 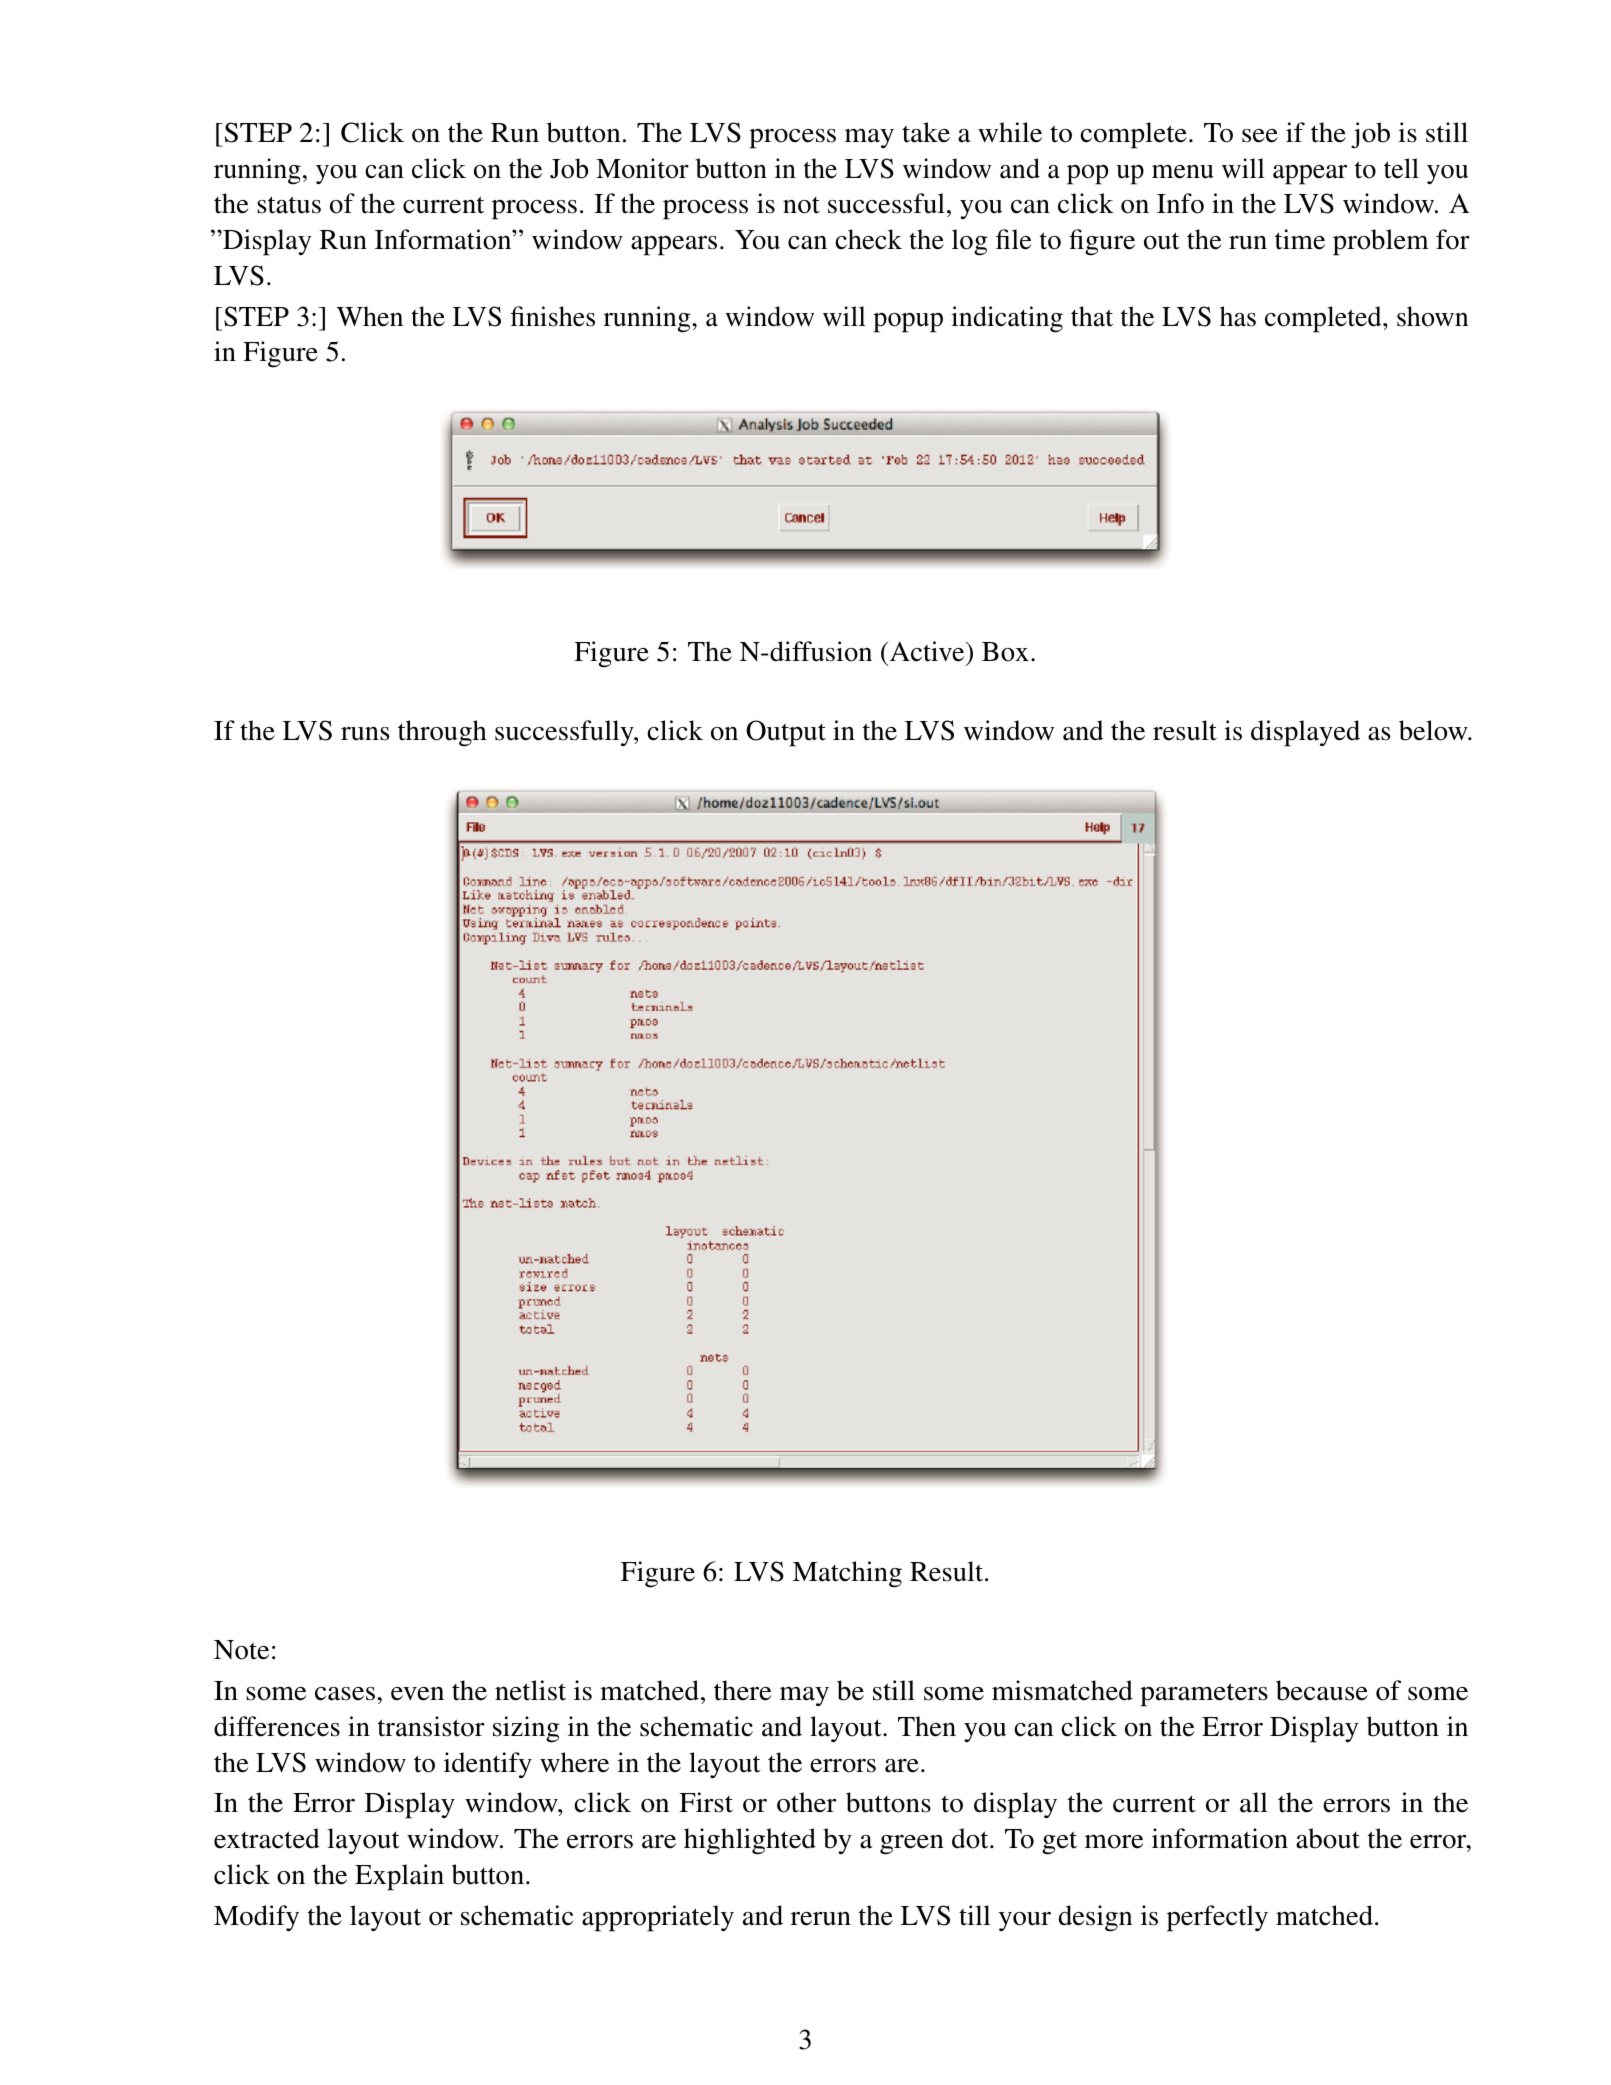 What do you see at coordinates (365, 734) in the screenshot?
I see `runs` at bounding box center [365, 734].
